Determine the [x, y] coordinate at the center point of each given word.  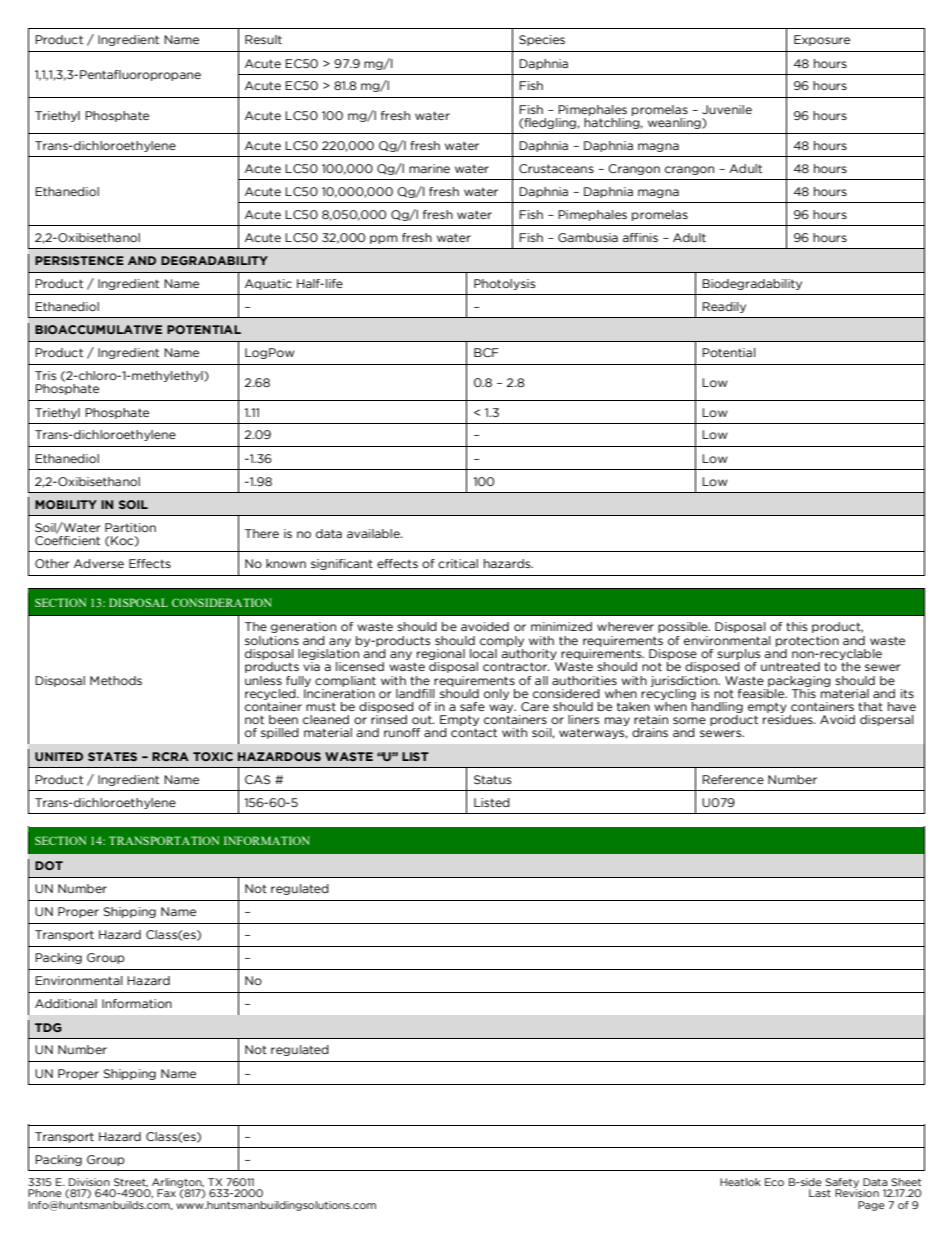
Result [263, 39]
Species [542, 40]
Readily [724, 307]
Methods [116, 680]
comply [502, 641]
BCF [486, 352]
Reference [733, 779]
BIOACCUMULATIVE [98, 329]
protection [807, 641]
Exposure [822, 40]
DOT [49, 865]
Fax [166, 1193]
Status [492, 779]
